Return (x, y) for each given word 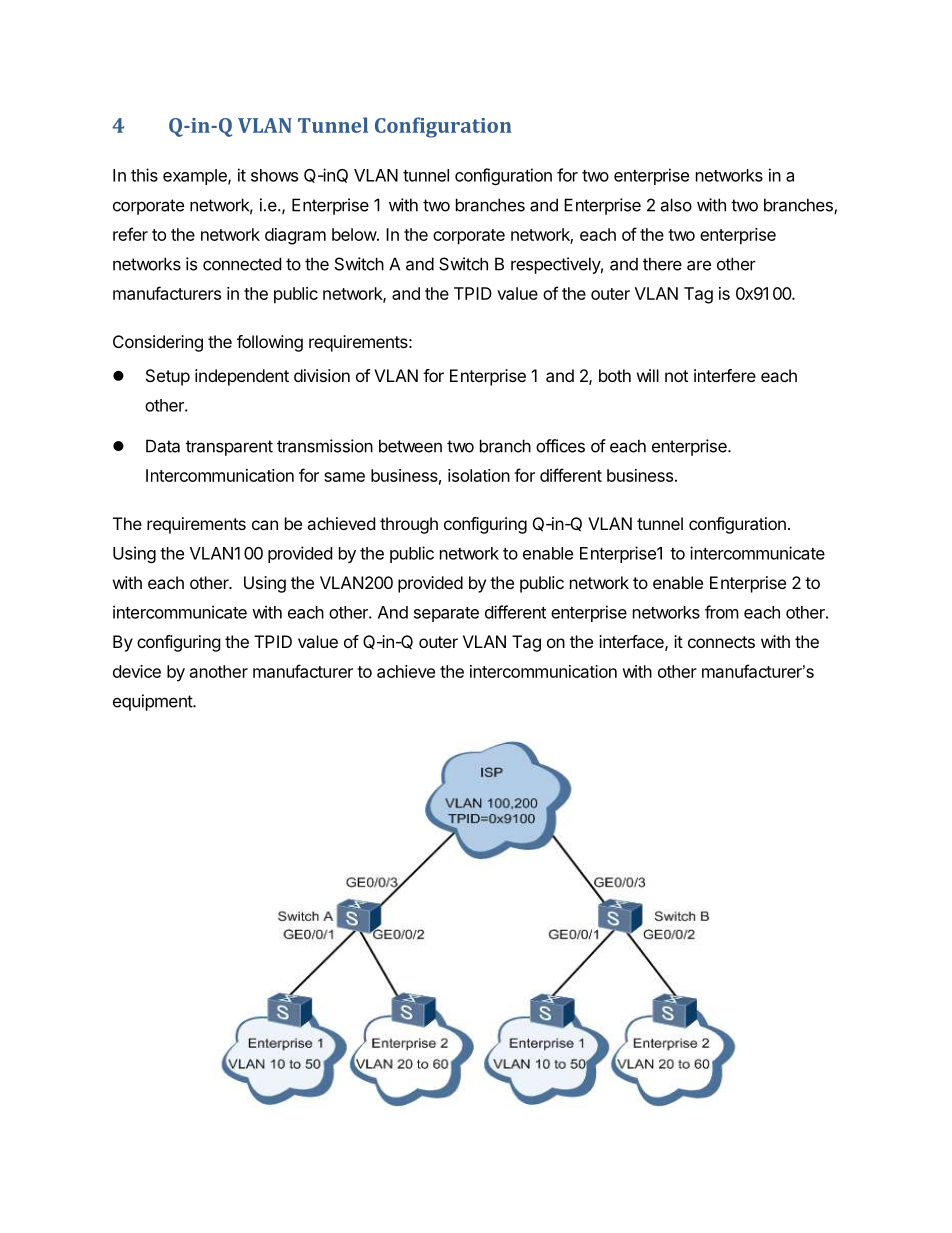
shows (274, 175)
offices (560, 446)
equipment (153, 702)
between (410, 446)
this (144, 175)
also (676, 205)
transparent (229, 448)
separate (446, 614)
